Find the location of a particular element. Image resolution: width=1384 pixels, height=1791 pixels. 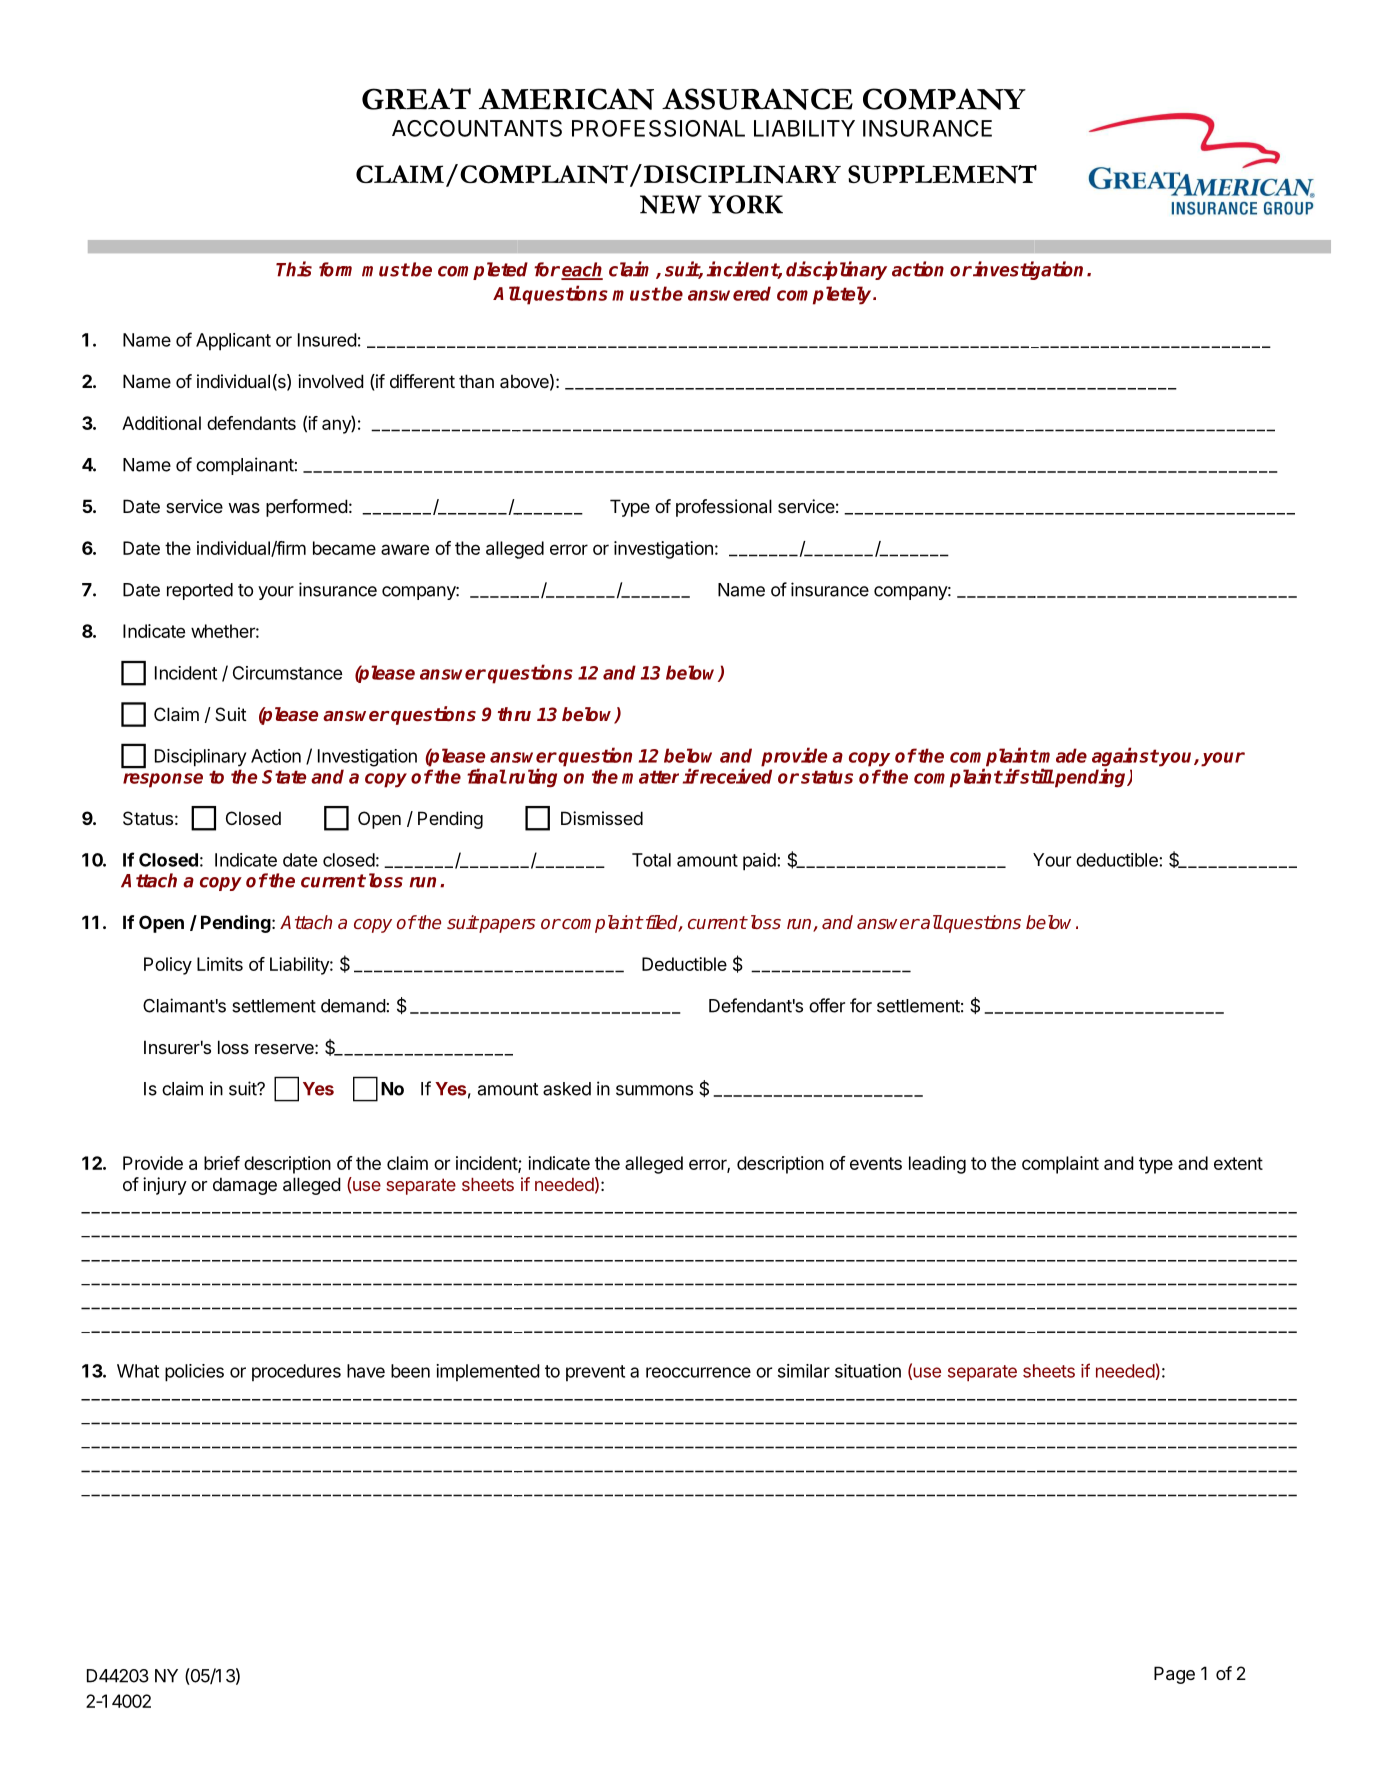

extent is located at coordinates (1238, 1163).
